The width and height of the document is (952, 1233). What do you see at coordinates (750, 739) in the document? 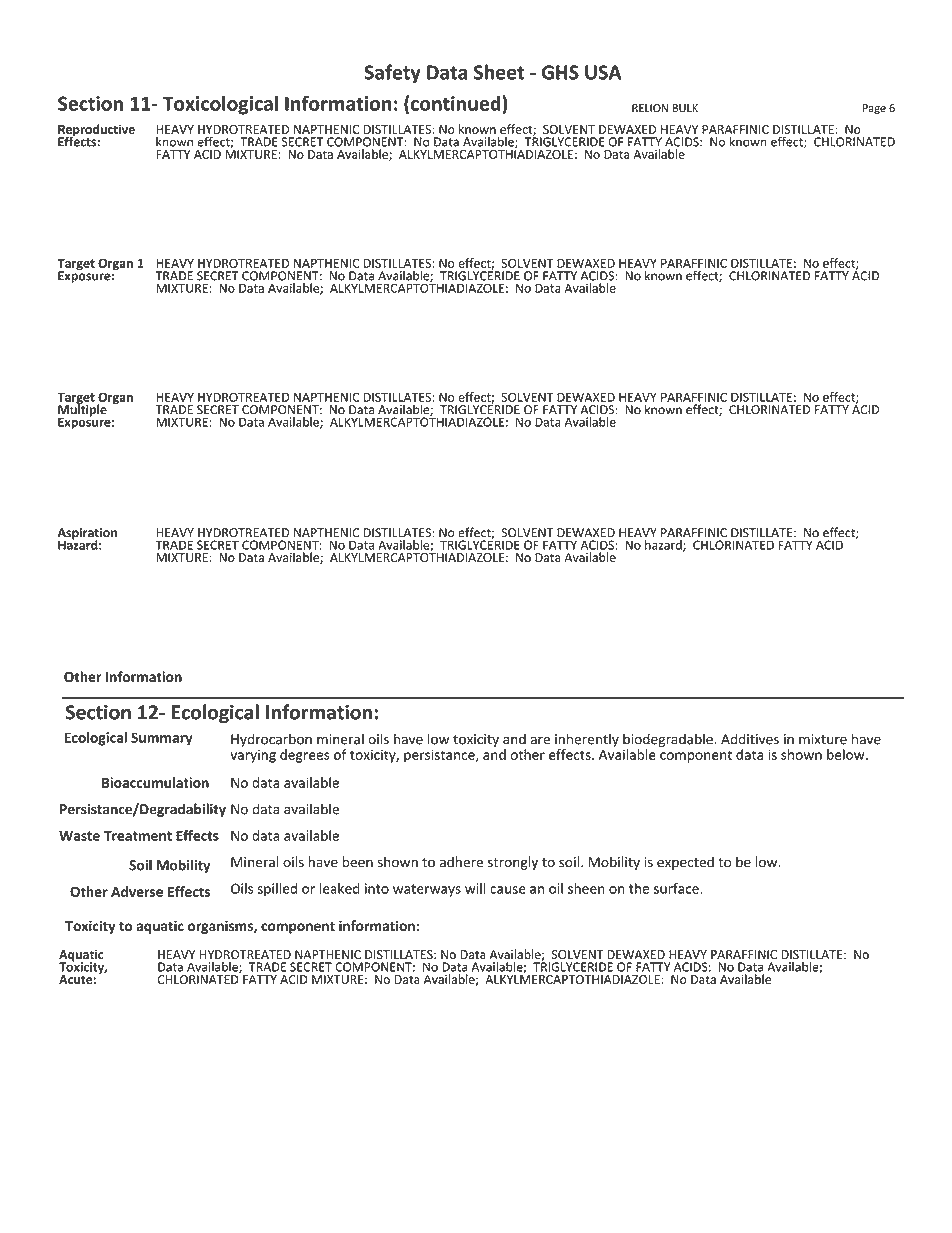
I see `Additives` at bounding box center [750, 739].
